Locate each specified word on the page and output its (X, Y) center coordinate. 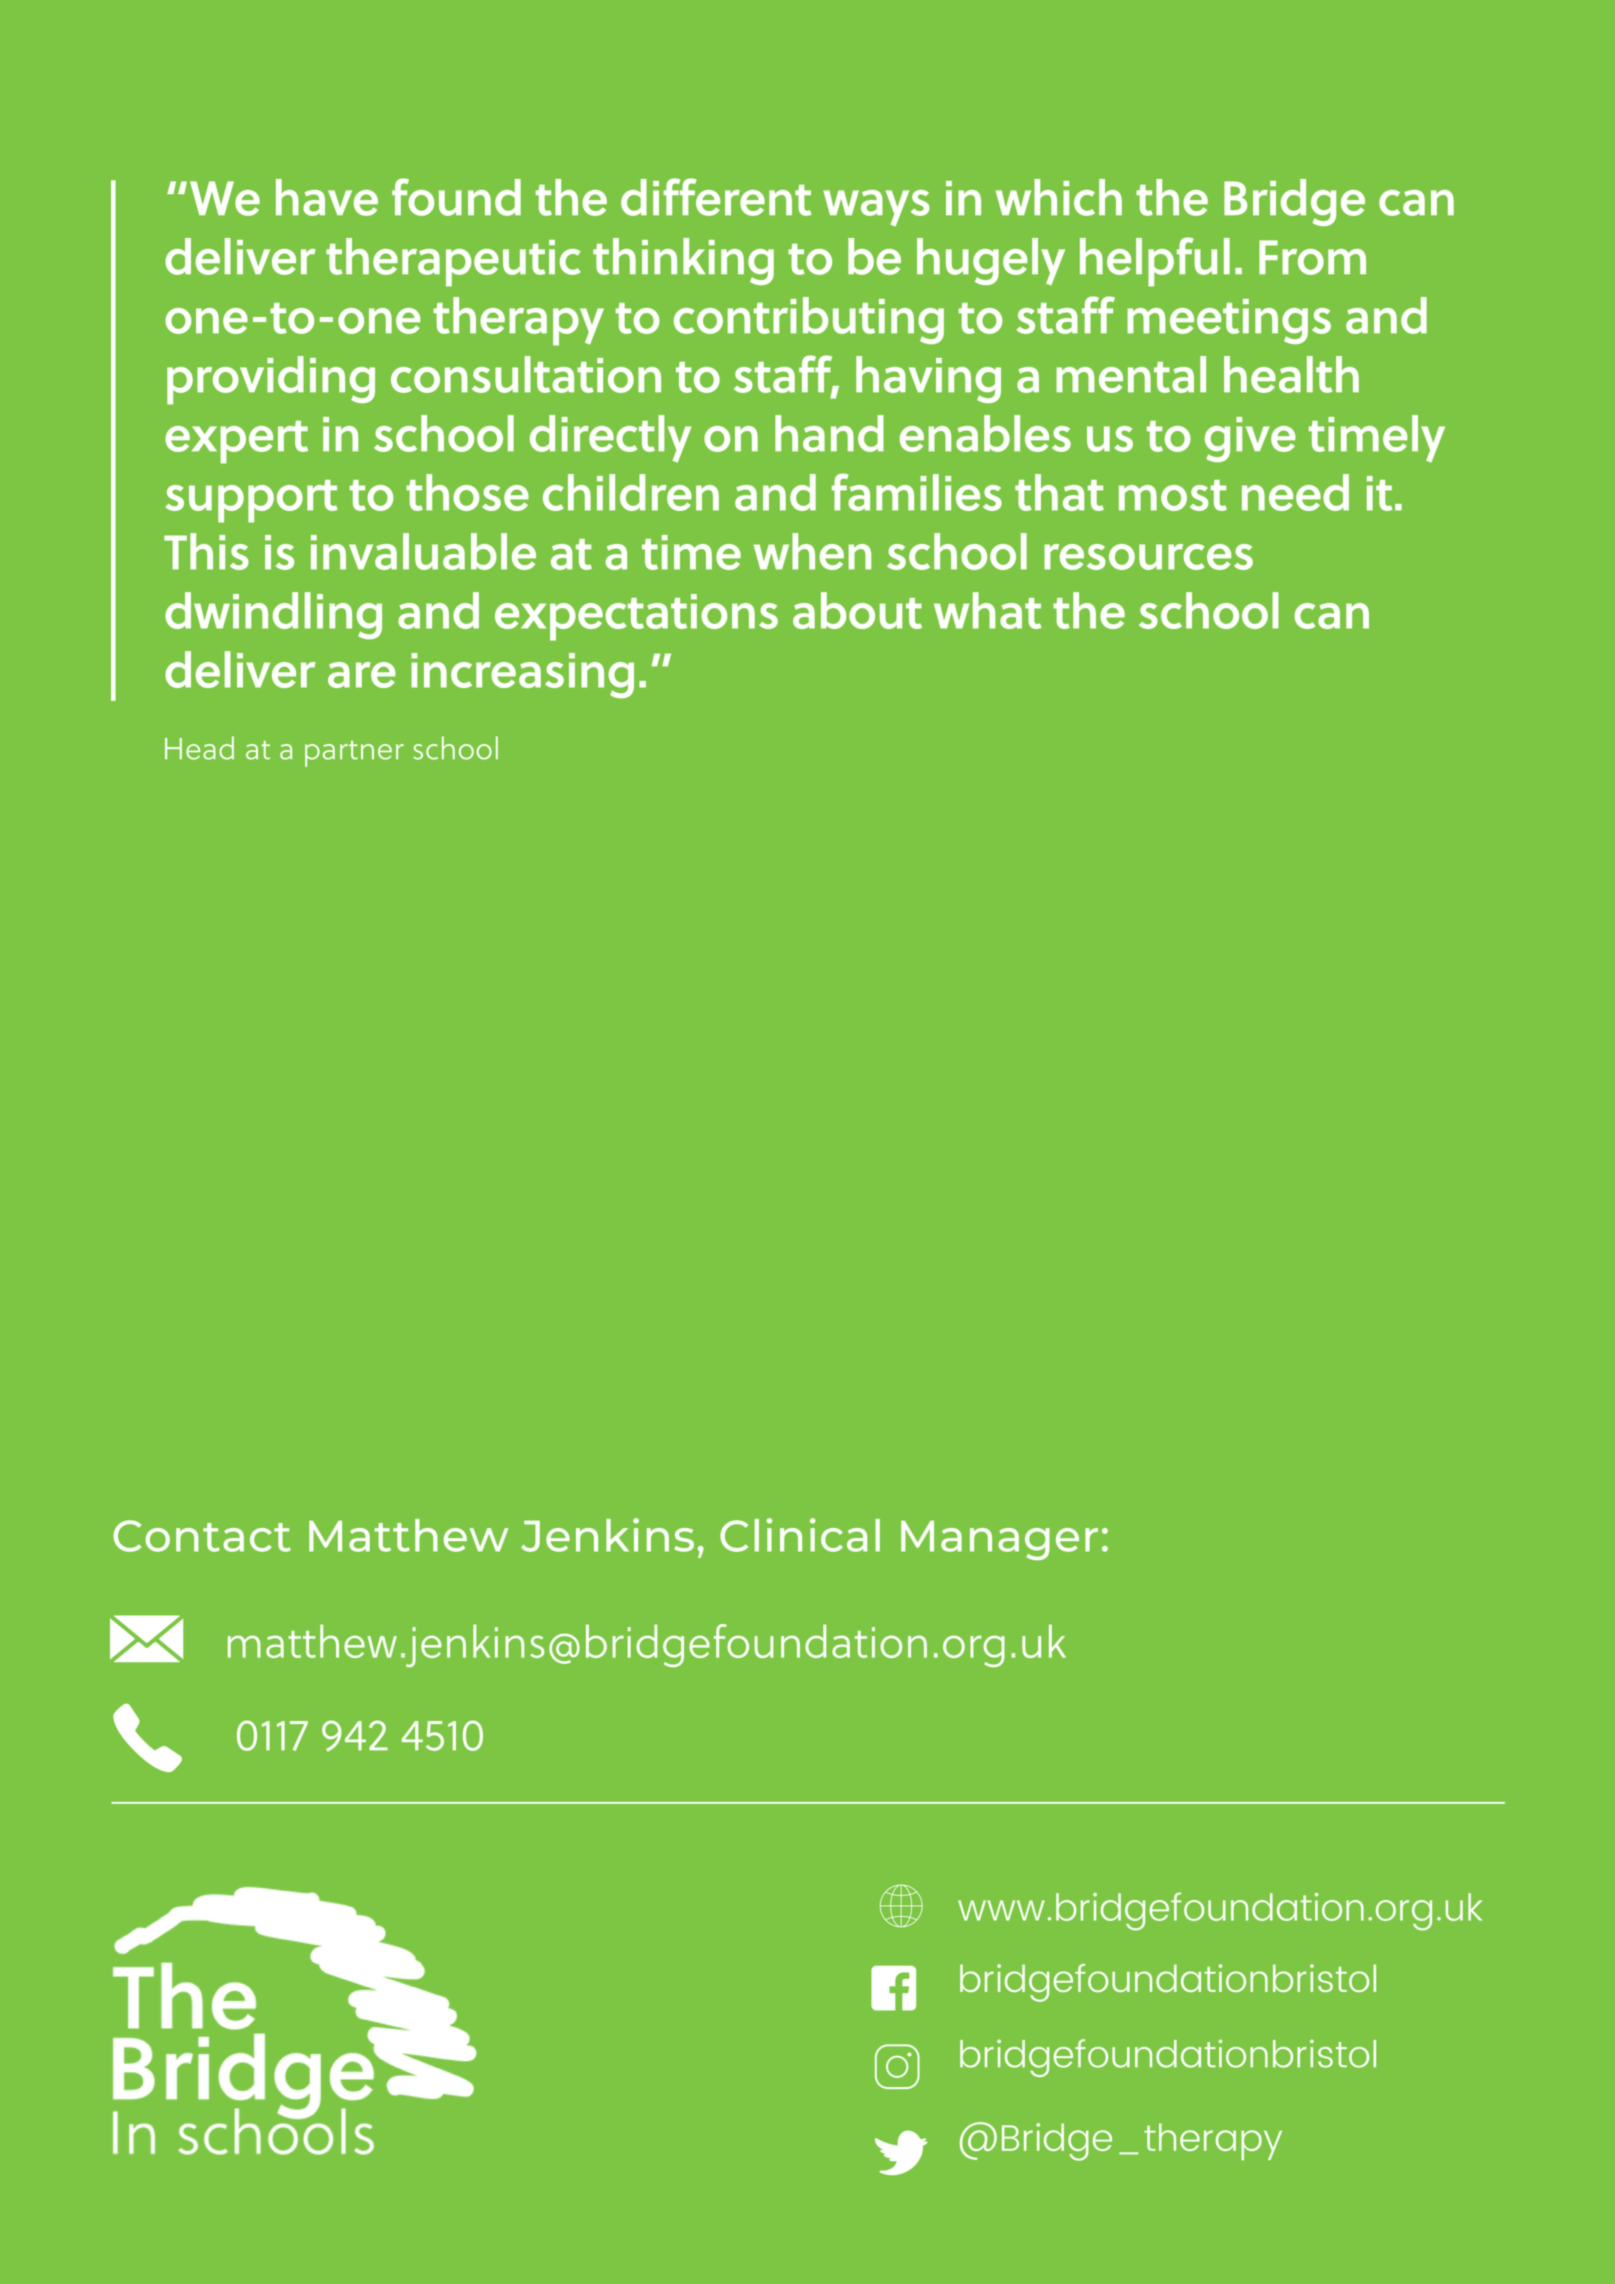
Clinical (800, 1535)
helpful (1155, 262)
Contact (202, 1536)
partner (354, 754)
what (988, 610)
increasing (522, 676)
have (327, 197)
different (716, 197)
